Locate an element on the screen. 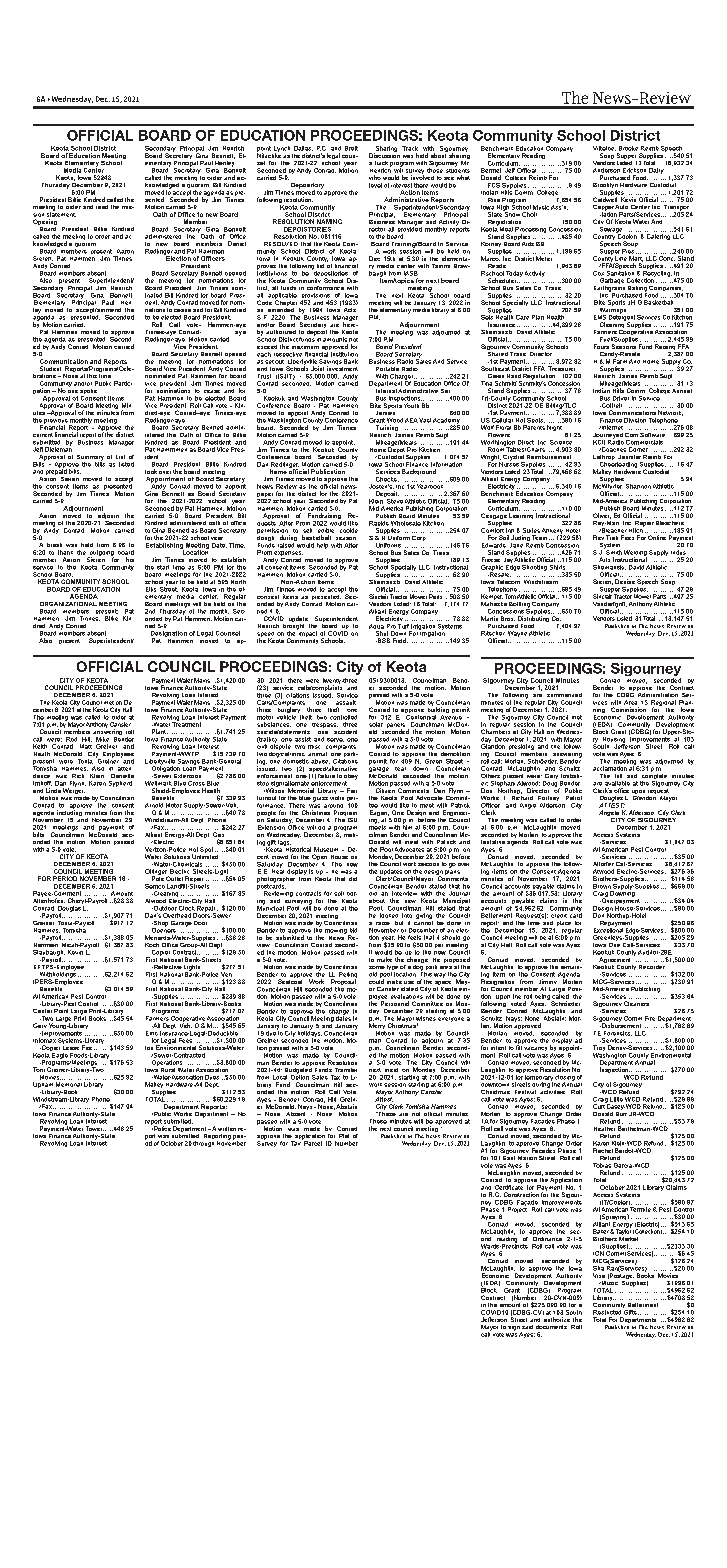 This screenshot has width=727, height=1568. Parcel is located at coordinates (312, 1142).
